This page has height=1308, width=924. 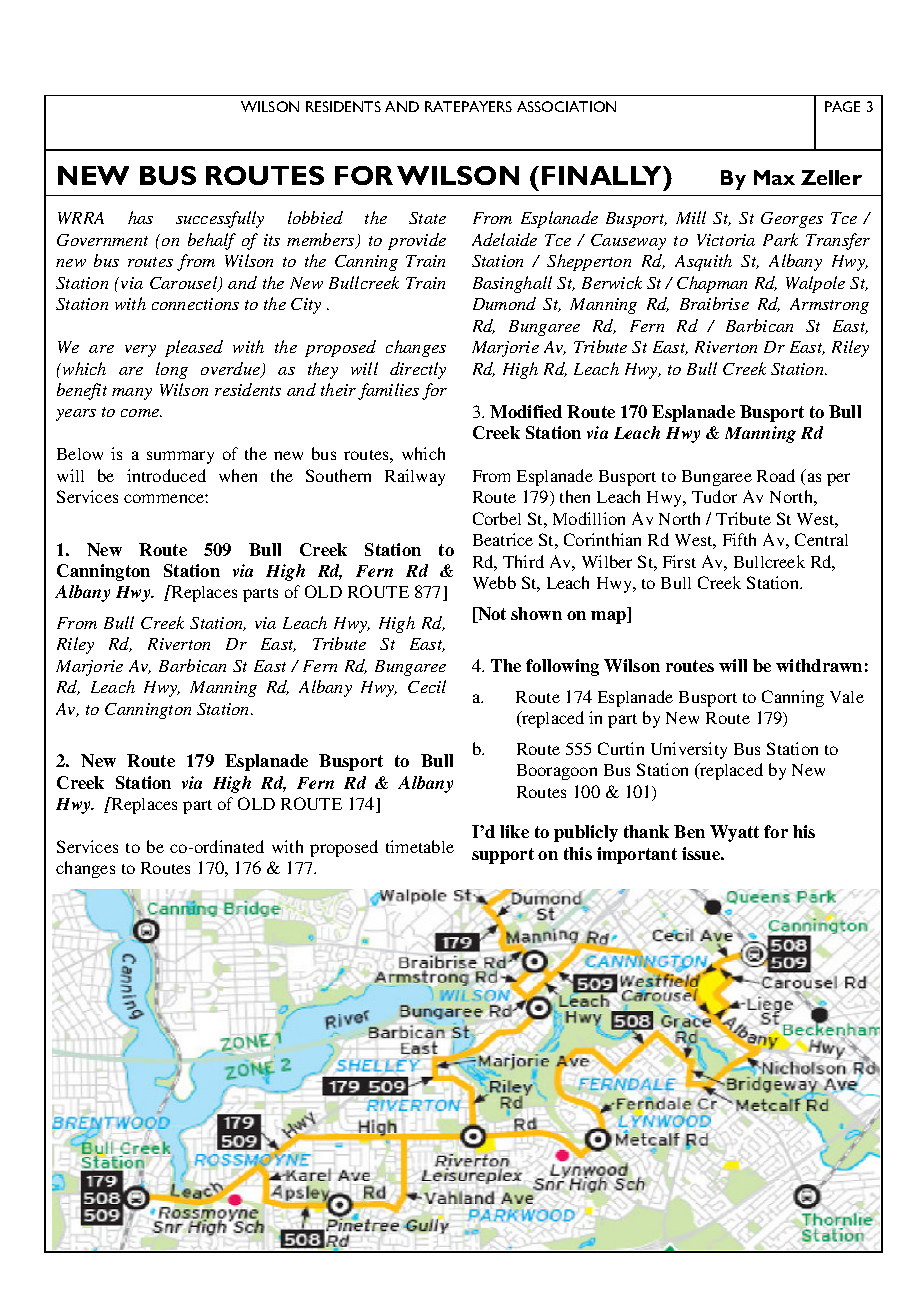 I want to click on long, so click(x=172, y=370).
